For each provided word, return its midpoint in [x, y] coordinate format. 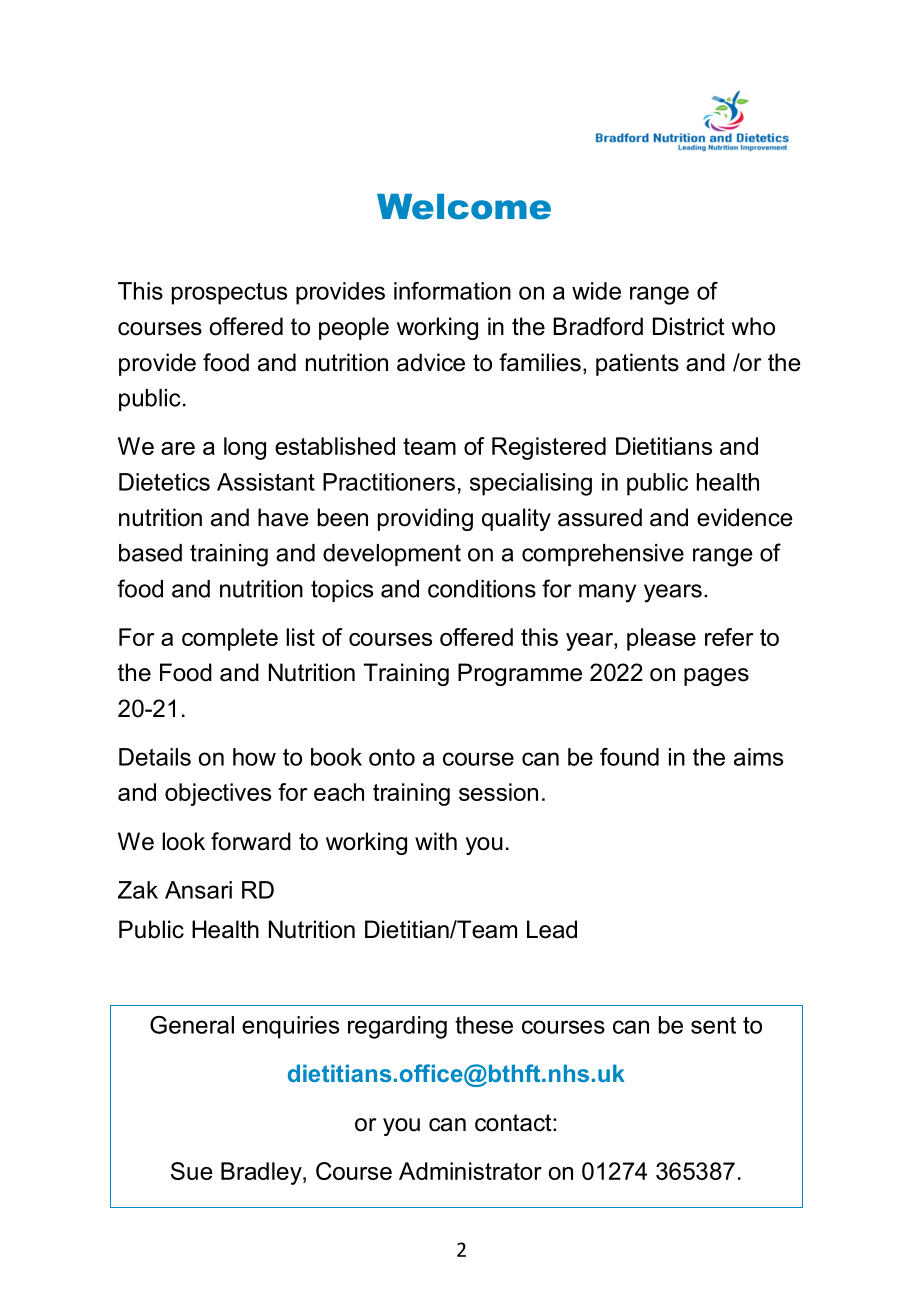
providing [425, 519]
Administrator [470, 1171]
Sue [192, 1171]
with [436, 841]
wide [596, 291]
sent [713, 1025]
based [150, 553]
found [629, 757]
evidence [745, 517]
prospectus [229, 294]
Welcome [464, 207]
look [183, 841]
